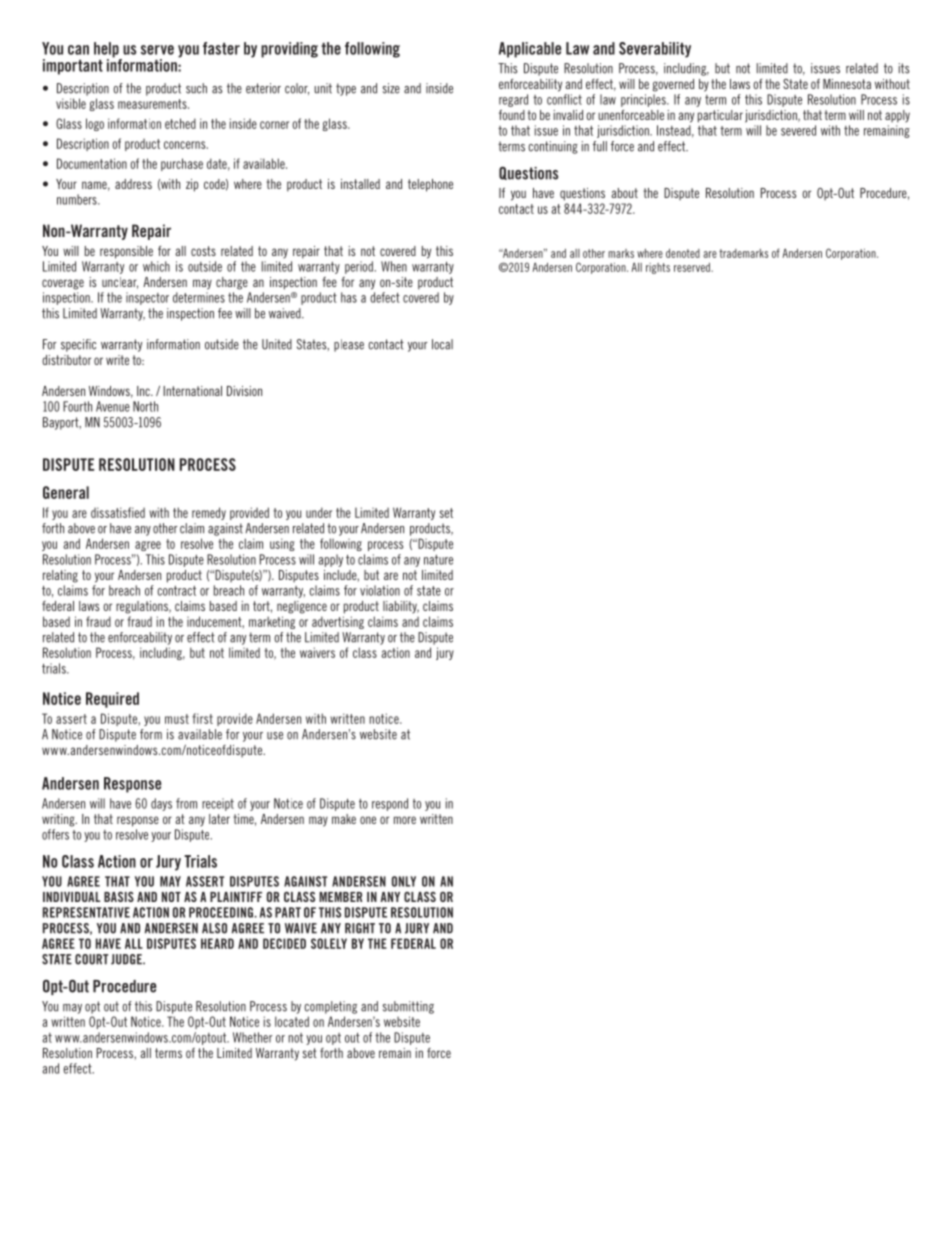 The image size is (952, 1233). Describe the element at coordinates (847, 84) in the screenshot. I see `Minnesota` at that location.
